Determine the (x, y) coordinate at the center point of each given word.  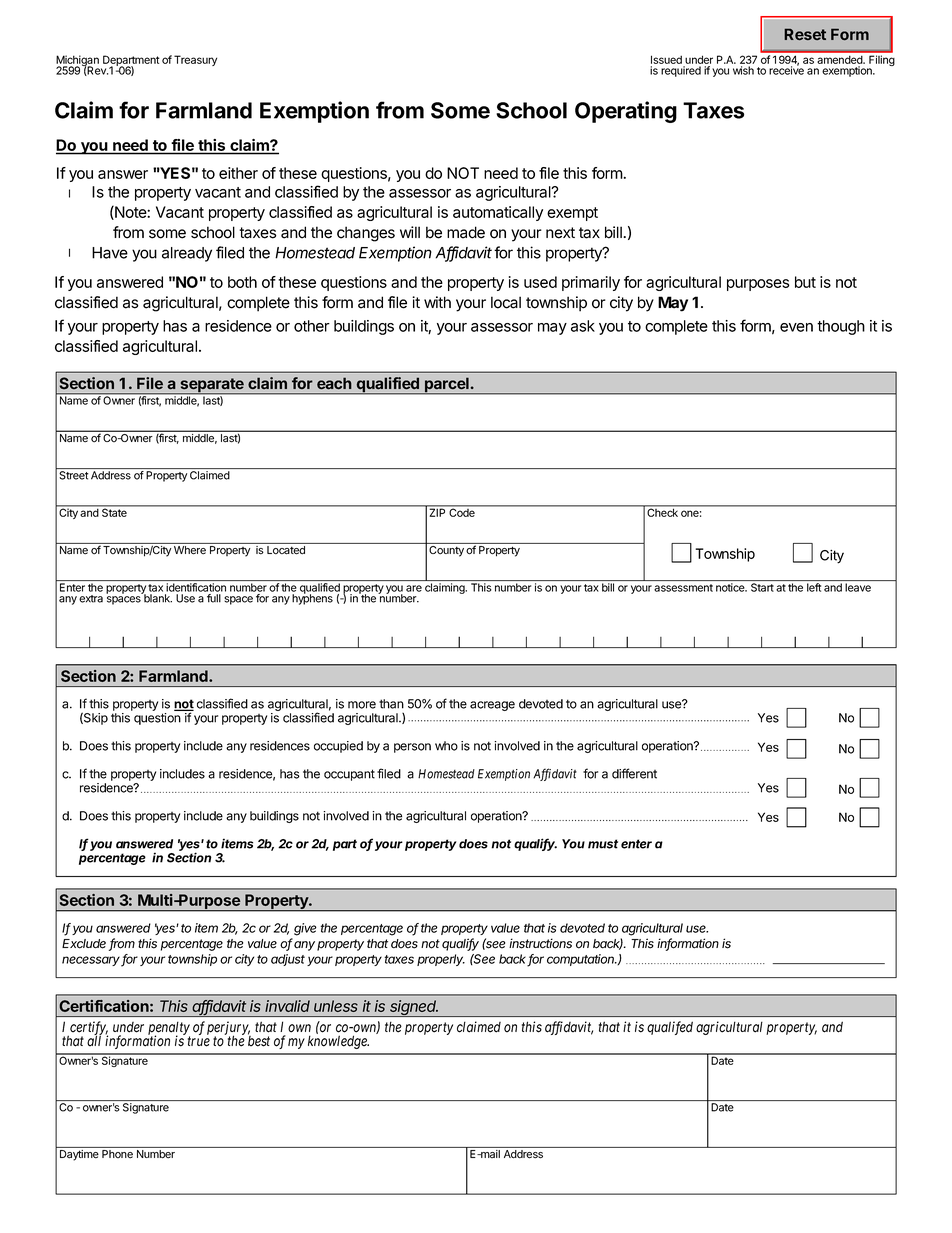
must (603, 844)
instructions (540, 943)
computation (582, 960)
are (414, 588)
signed (413, 1008)
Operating (626, 112)
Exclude (84, 944)
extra (91, 599)
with (437, 302)
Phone (117, 1154)
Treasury (195, 60)
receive (786, 69)
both (242, 282)
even (796, 327)
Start (762, 587)
